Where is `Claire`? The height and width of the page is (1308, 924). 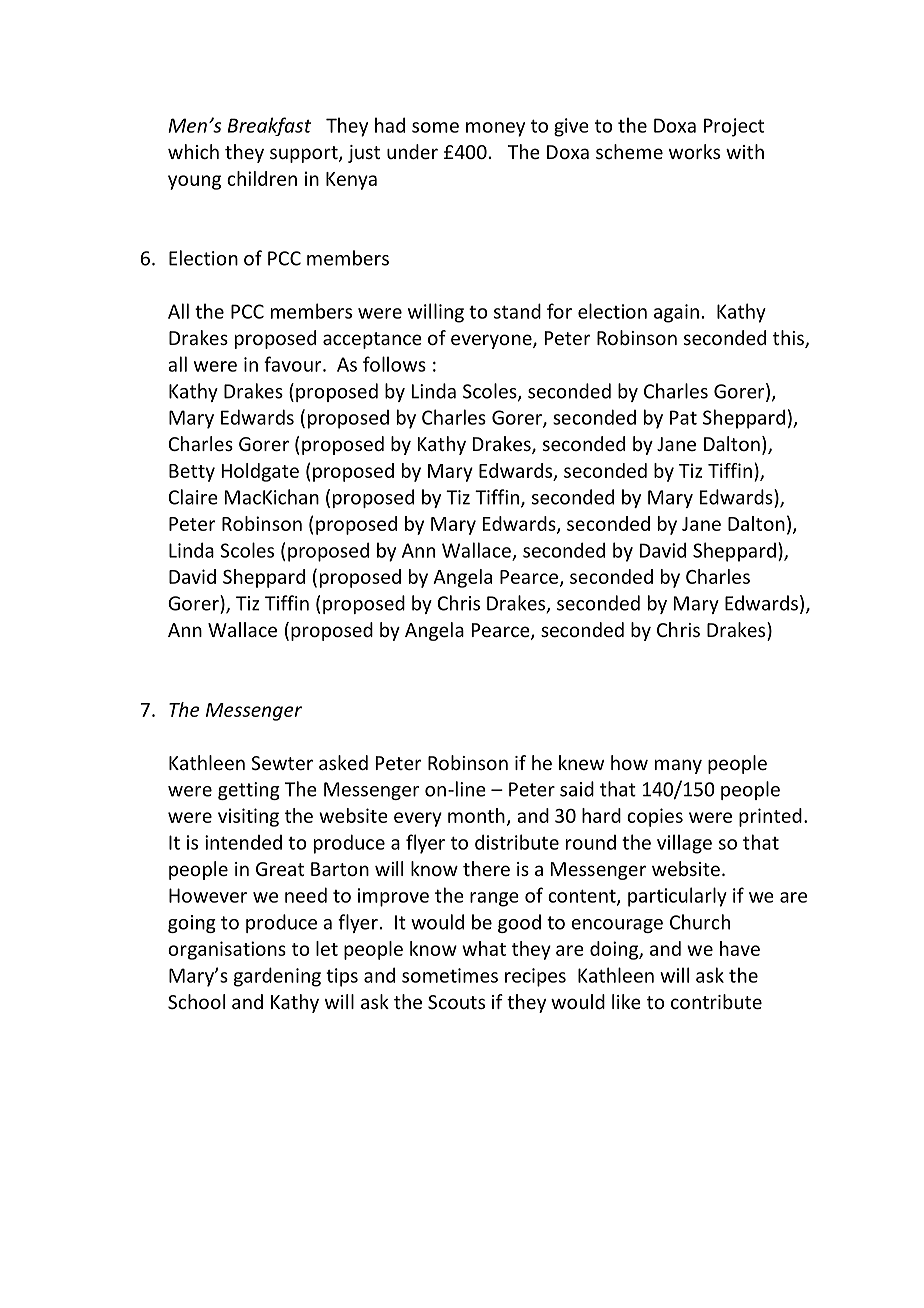 Claire is located at coordinates (193, 497).
